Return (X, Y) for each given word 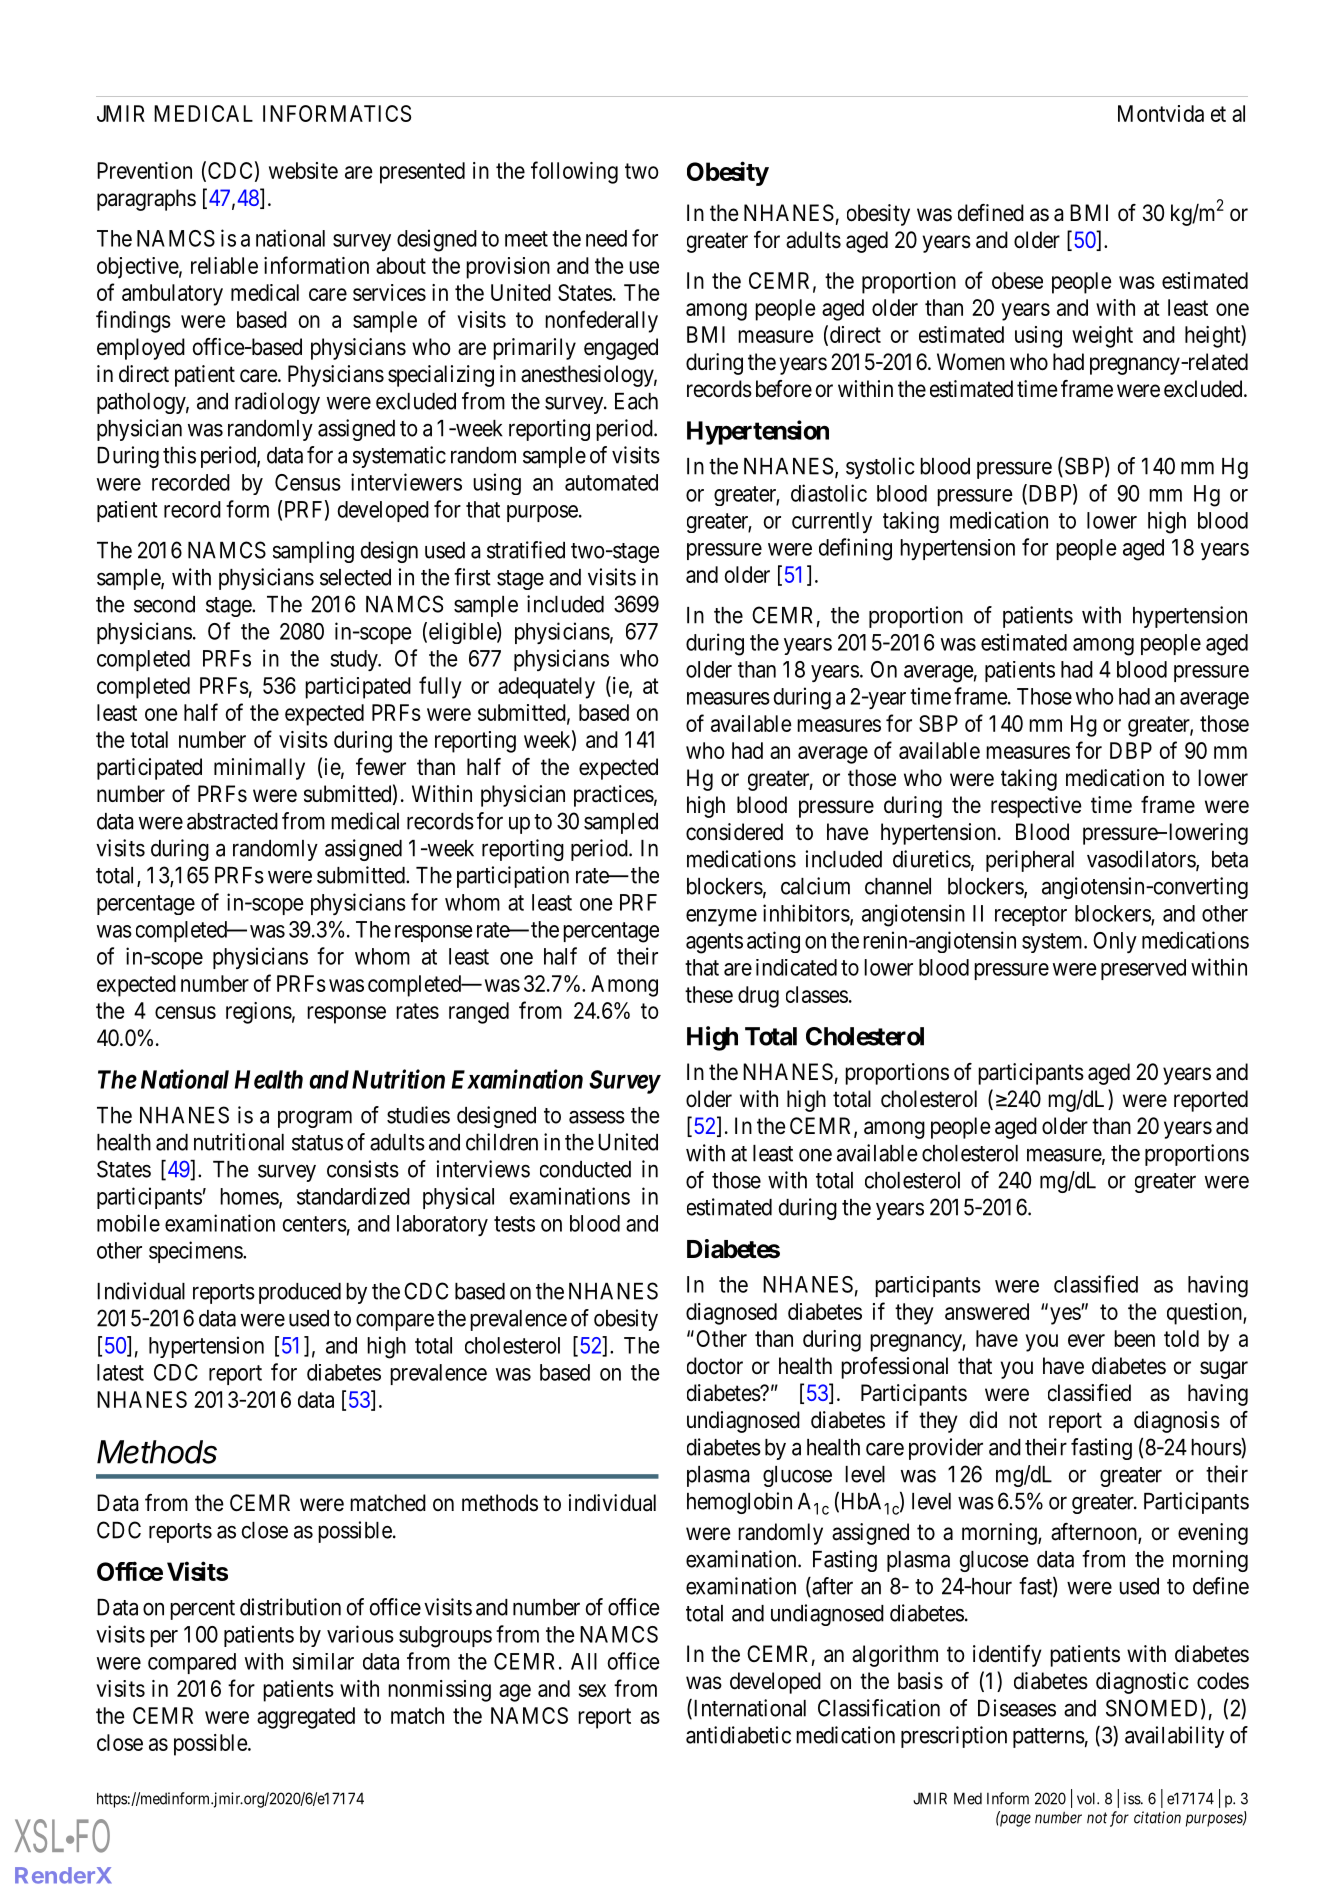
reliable (224, 265)
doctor (715, 1366)
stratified (526, 550)
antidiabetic (738, 1735)
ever (1086, 1340)
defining (855, 549)
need (606, 238)
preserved (1143, 969)
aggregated (306, 1718)
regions (259, 1013)
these (709, 994)
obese (1017, 280)
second (164, 604)
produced (300, 1293)
